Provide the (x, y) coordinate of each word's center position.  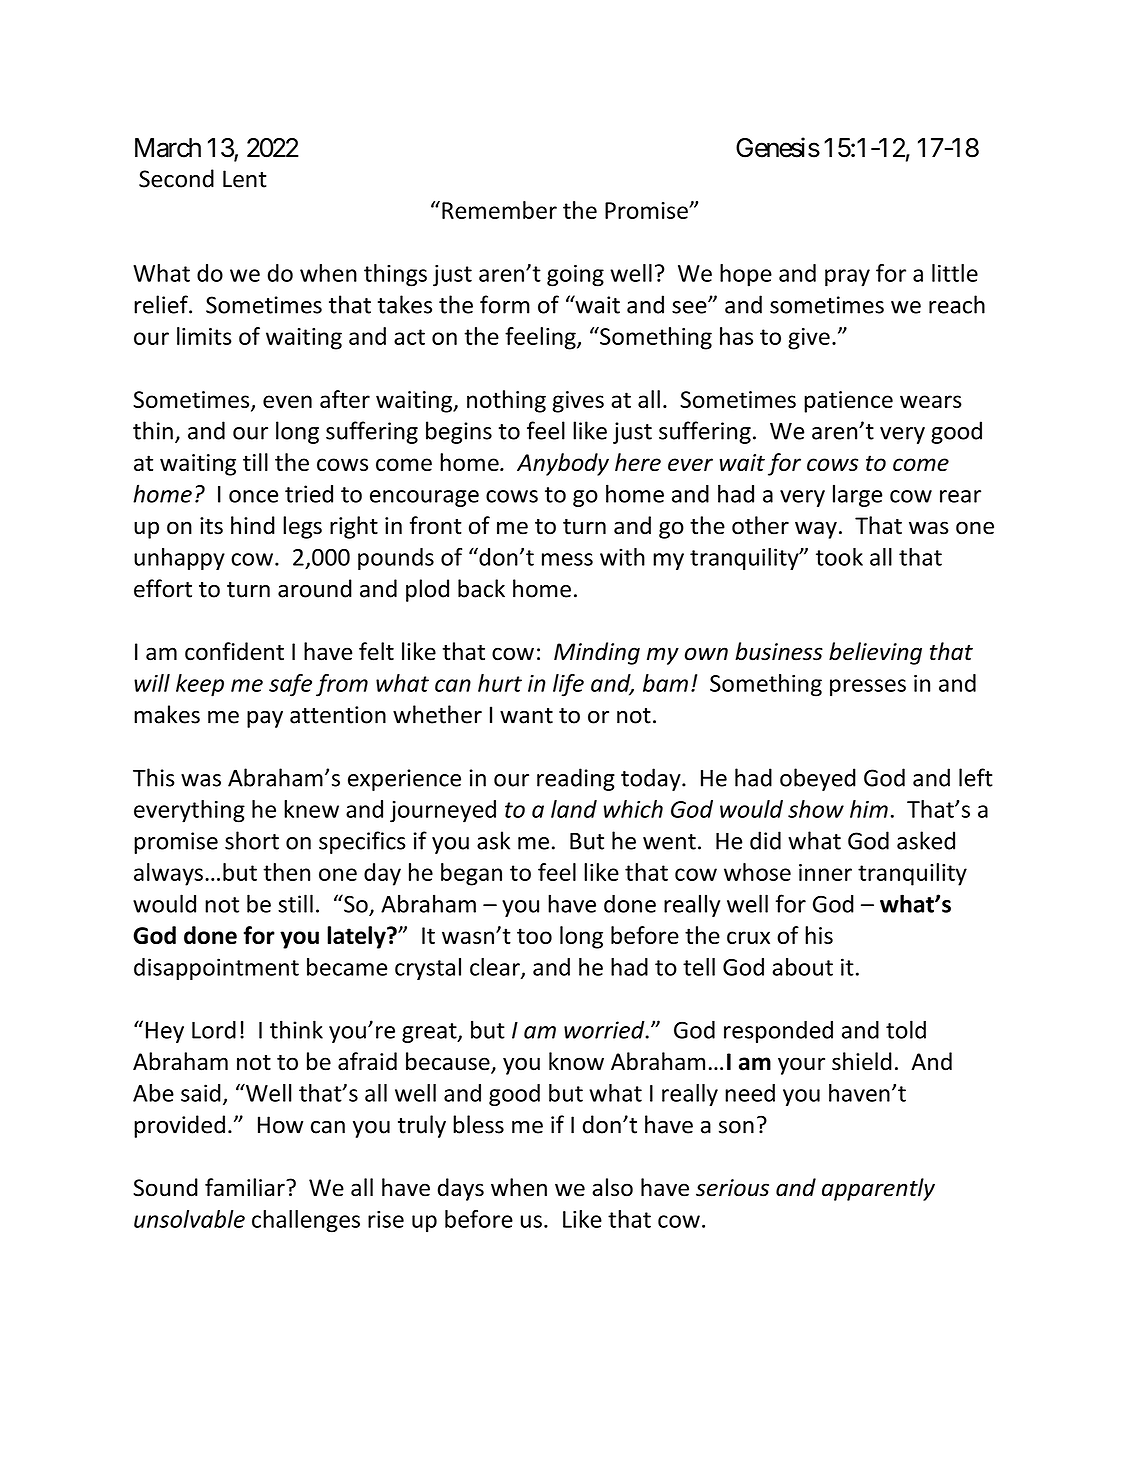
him (869, 809)
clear (496, 968)
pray (847, 278)
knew (311, 809)
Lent (244, 179)
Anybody (563, 464)
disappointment (216, 969)
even (287, 401)
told (906, 1029)
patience (848, 402)
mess (567, 559)
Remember (499, 210)
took (839, 557)
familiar (246, 1187)
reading (576, 779)
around (315, 588)
